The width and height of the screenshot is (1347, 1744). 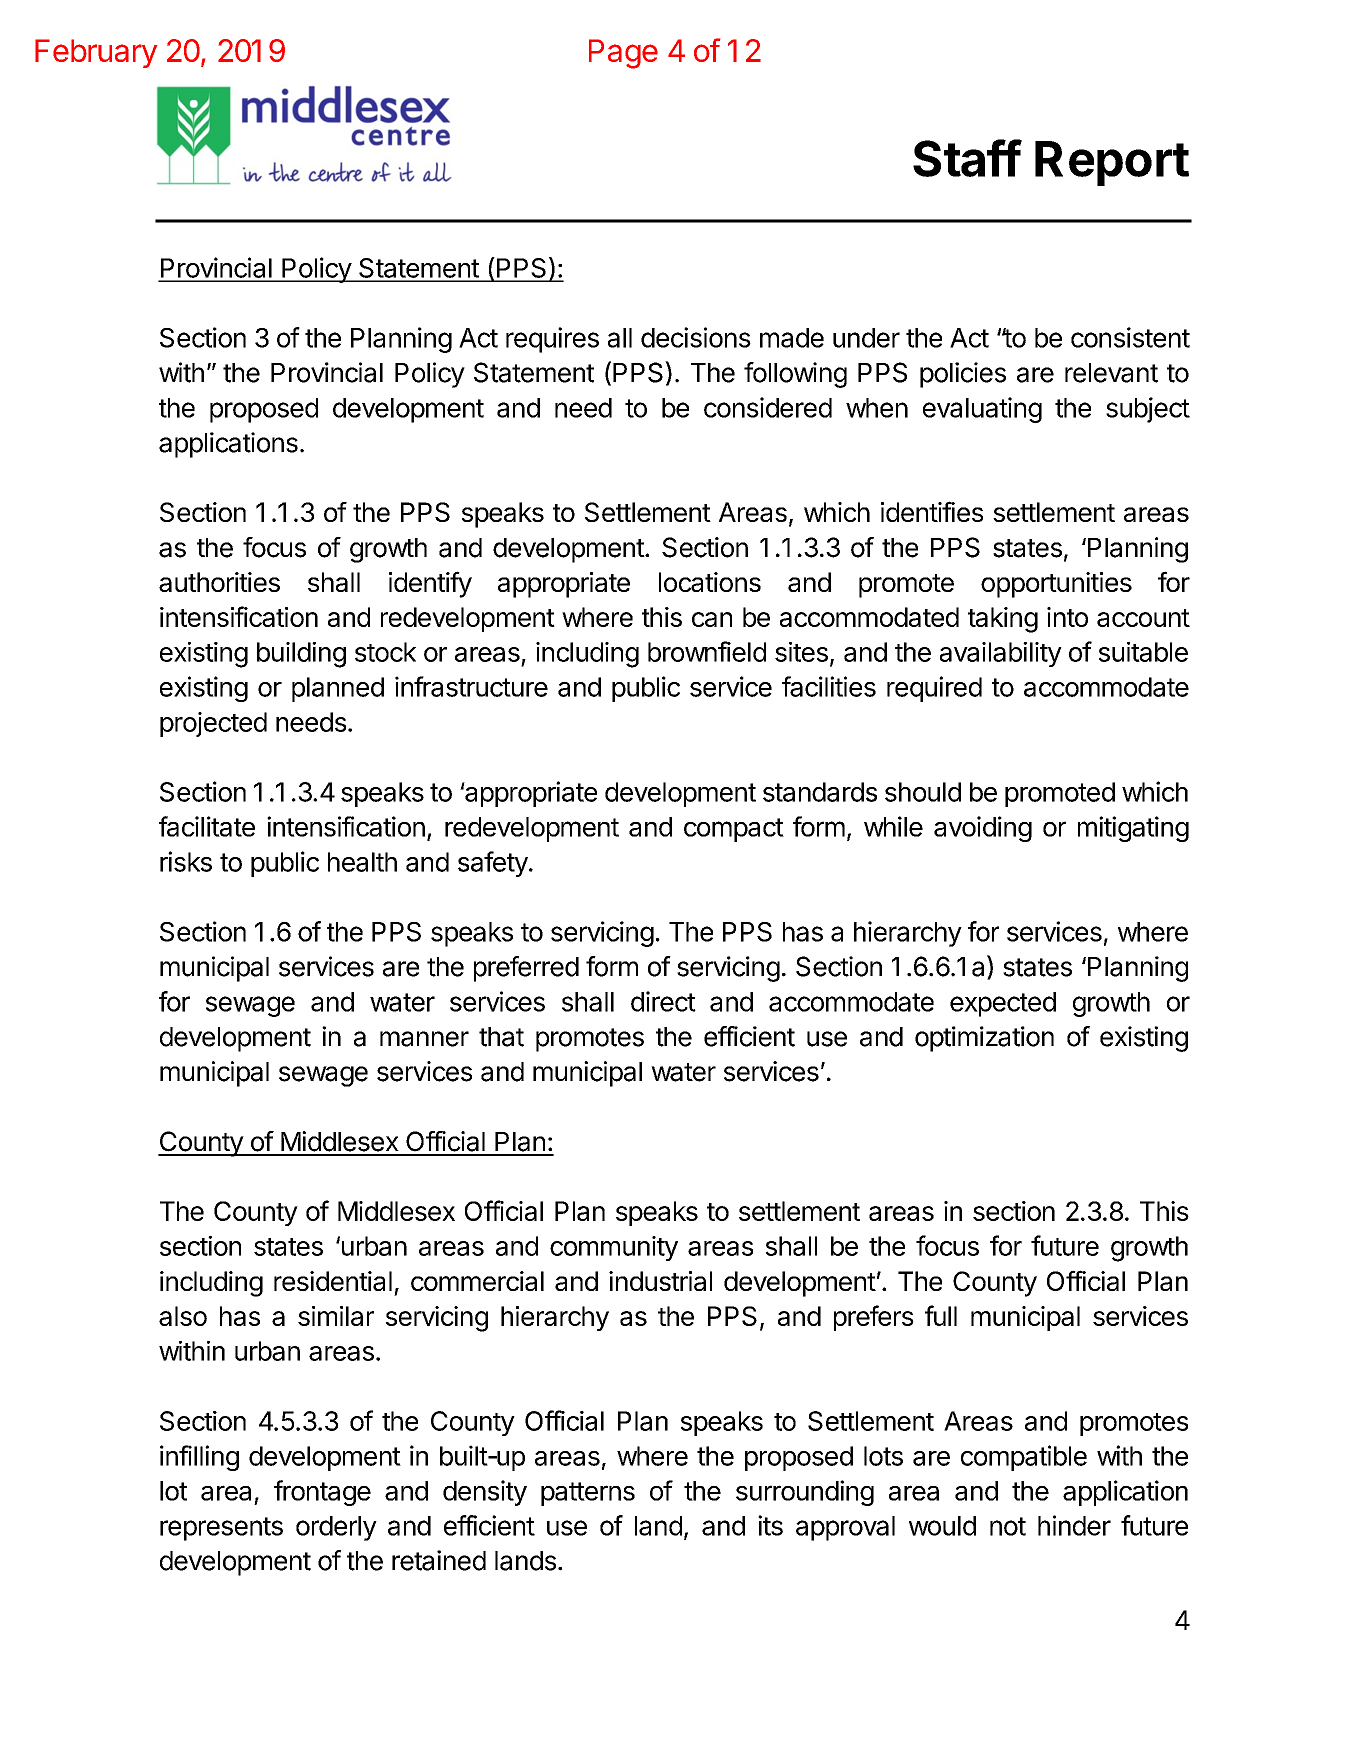 What do you see at coordinates (983, 829) in the screenshot?
I see `avoiding` at bounding box center [983, 829].
